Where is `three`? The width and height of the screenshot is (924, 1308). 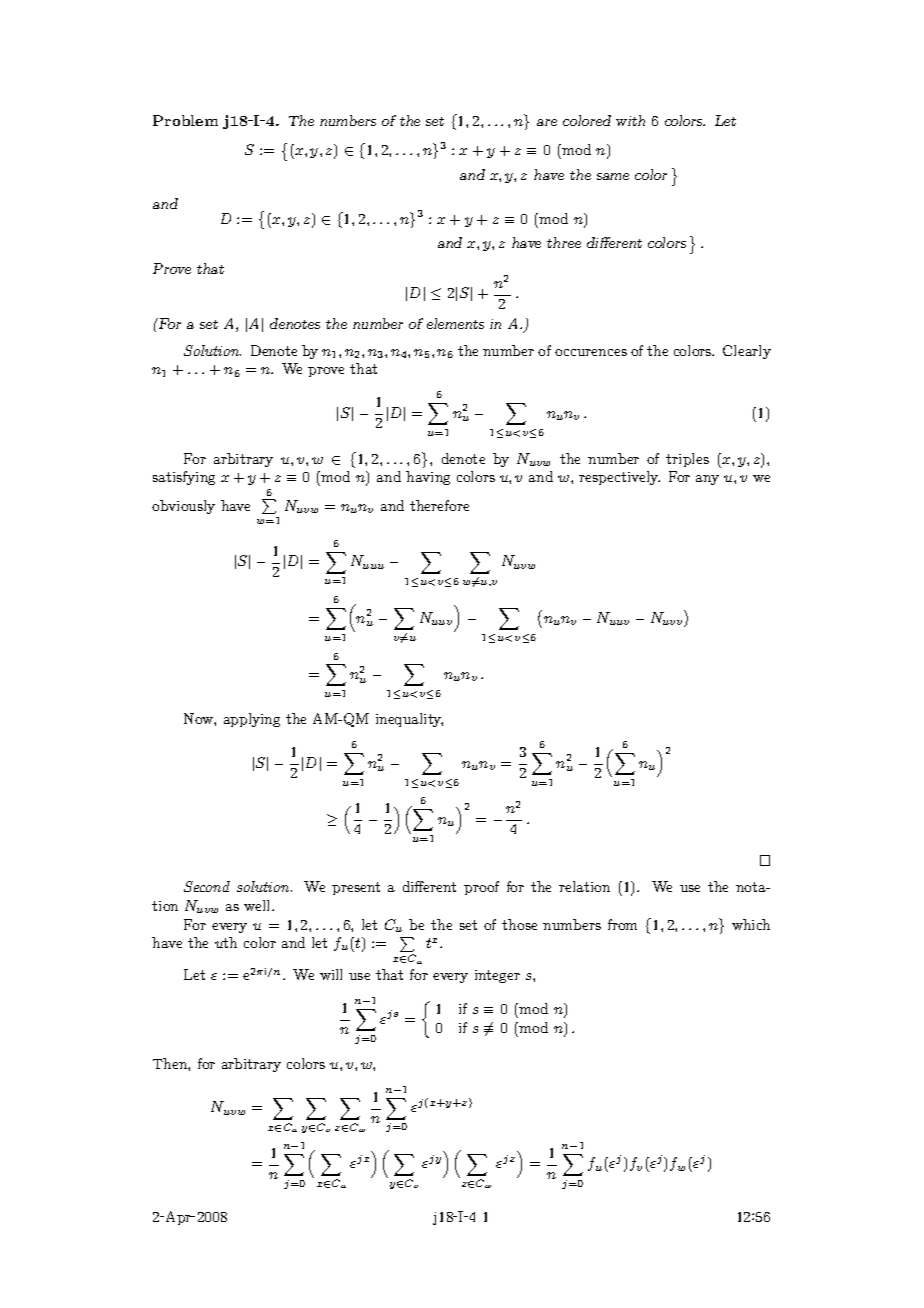
three is located at coordinates (564, 242).
